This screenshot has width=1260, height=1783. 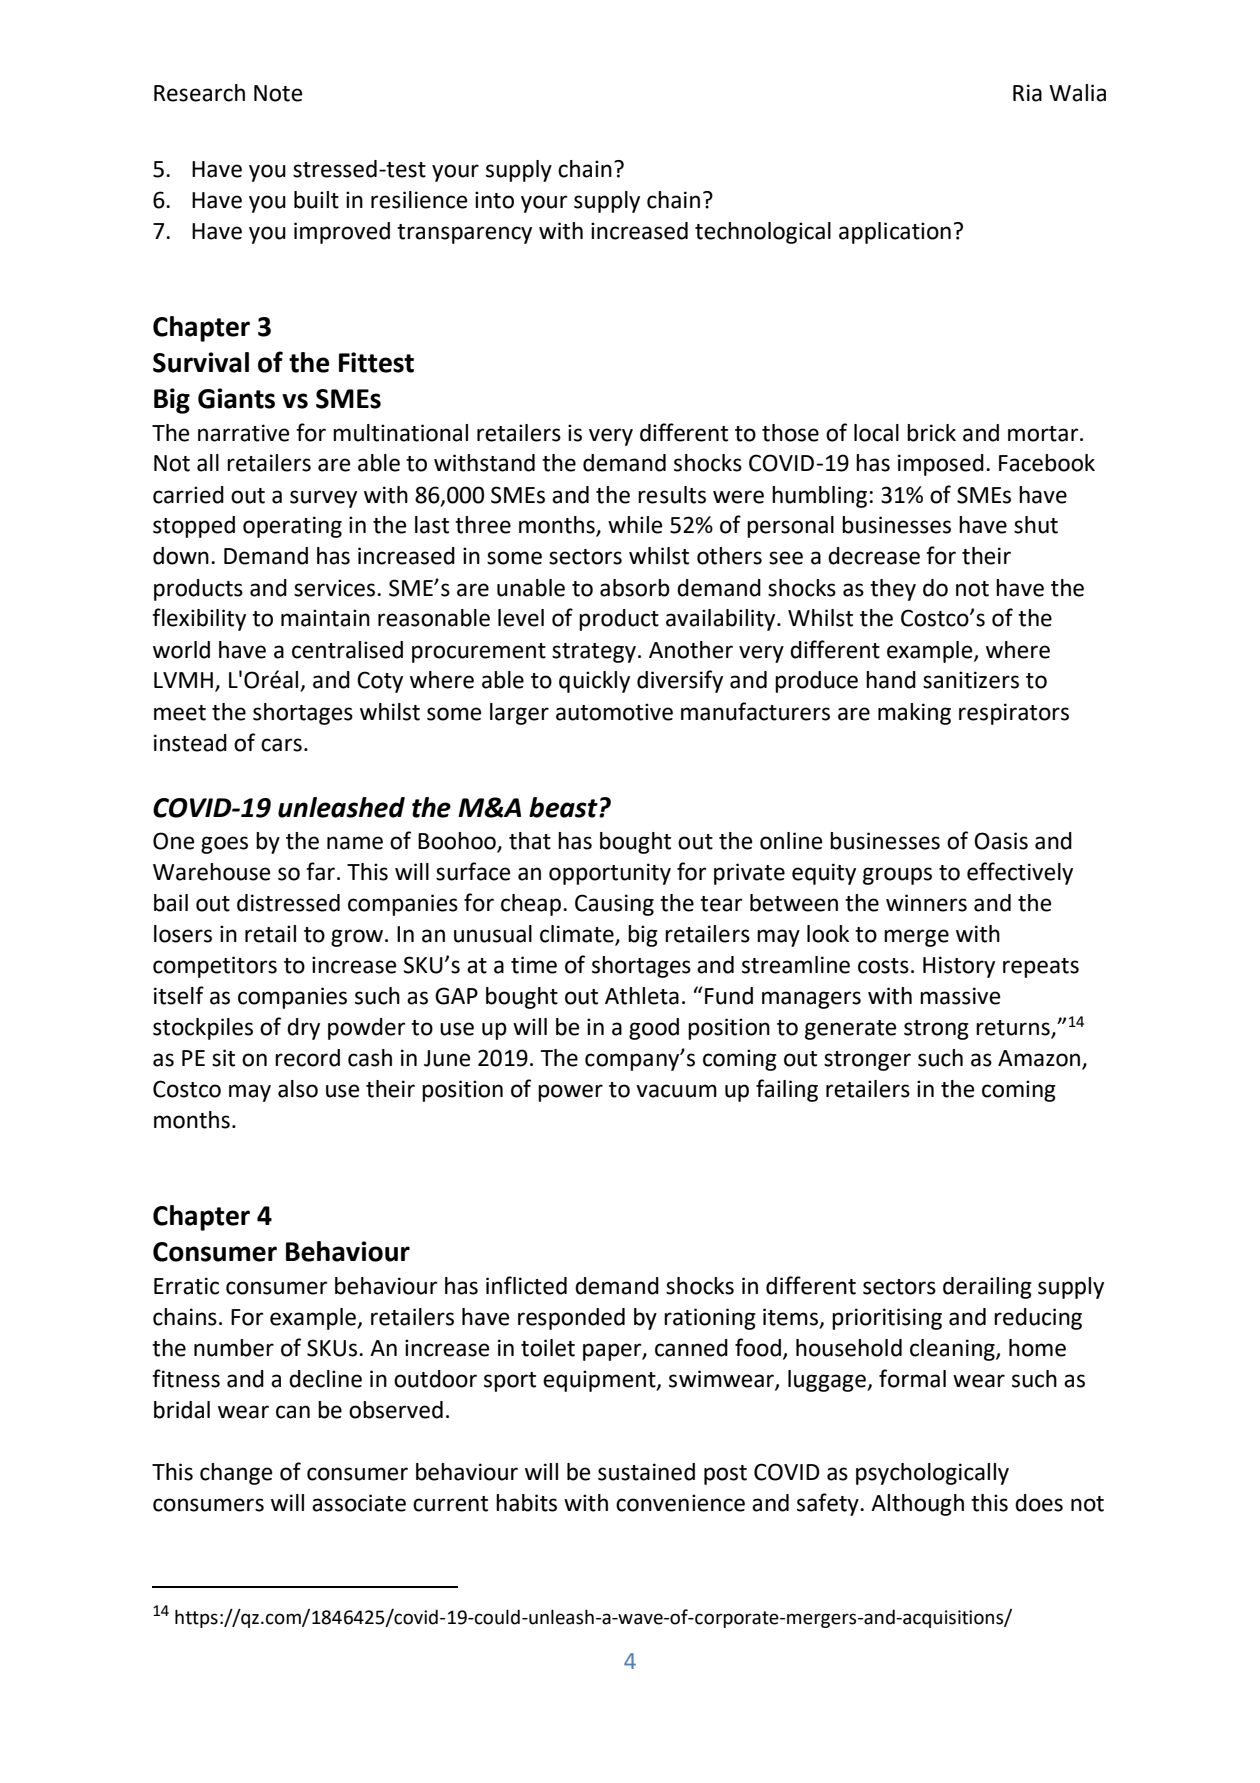 What do you see at coordinates (244, 433) in the screenshot?
I see `narrative` at bounding box center [244, 433].
